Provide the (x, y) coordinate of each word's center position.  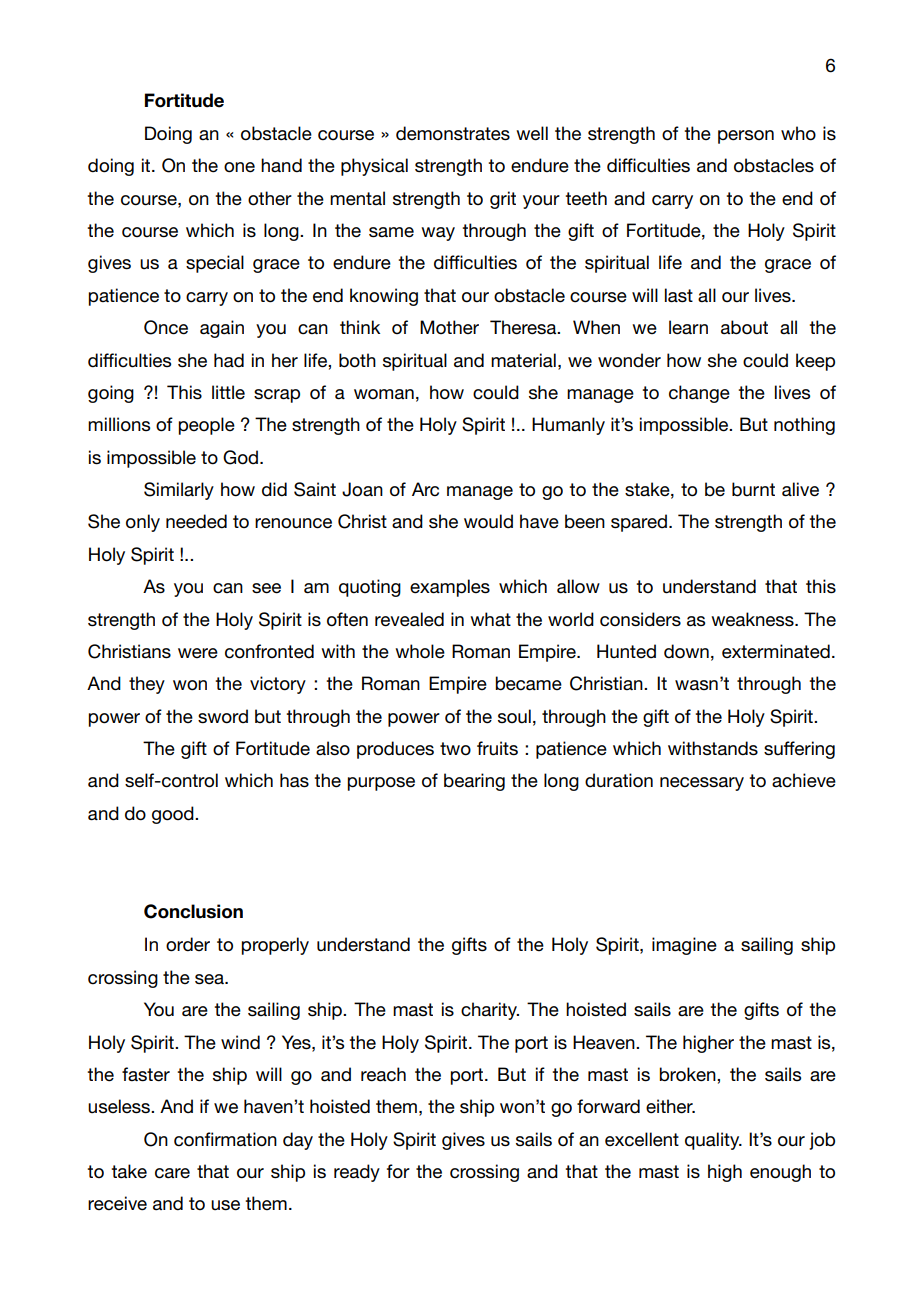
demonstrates (453, 133)
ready (357, 1173)
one (239, 167)
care (172, 1173)
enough (780, 1173)
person (746, 137)
